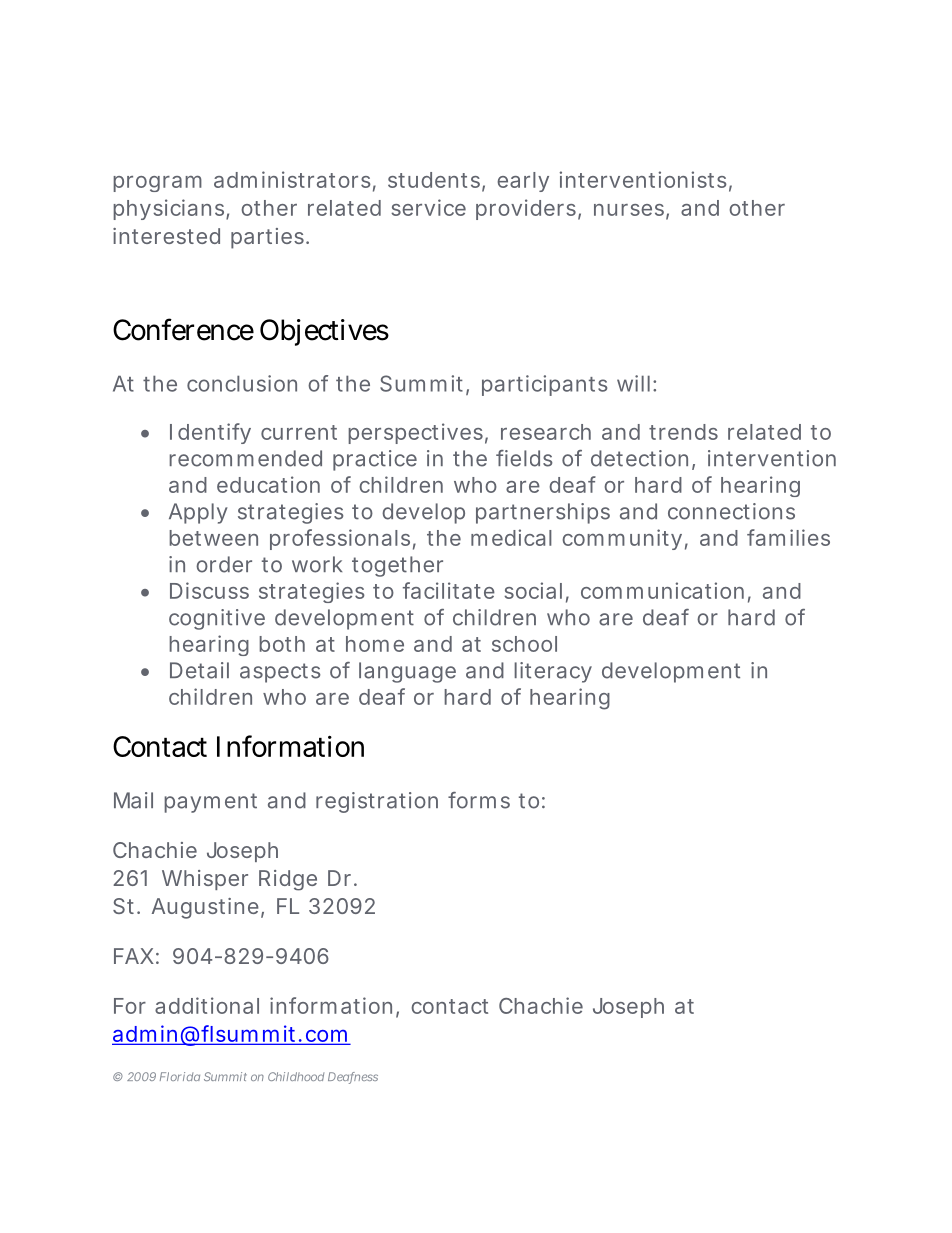 Image resolution: width=952 pixels, height=1233 pixels. Describe the element at coordinates (524, 458) in the page. I see `fields` at that location.
